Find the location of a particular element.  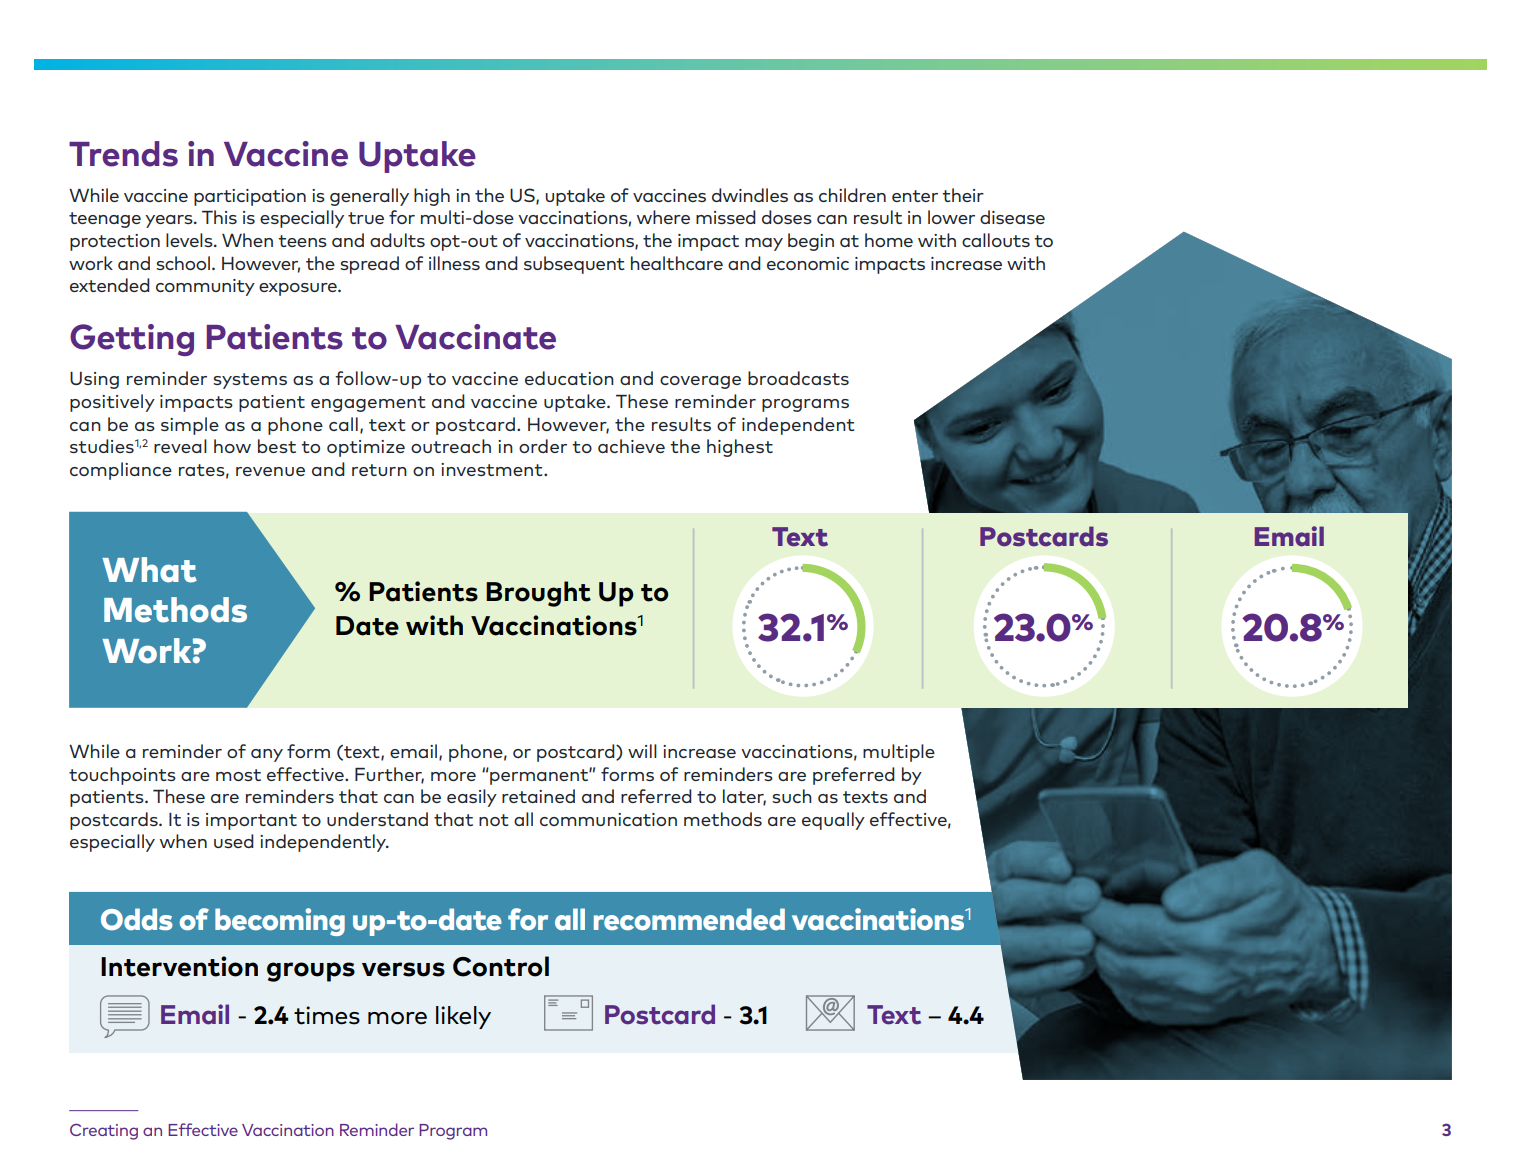

where is located at coordinates (663, 217).
